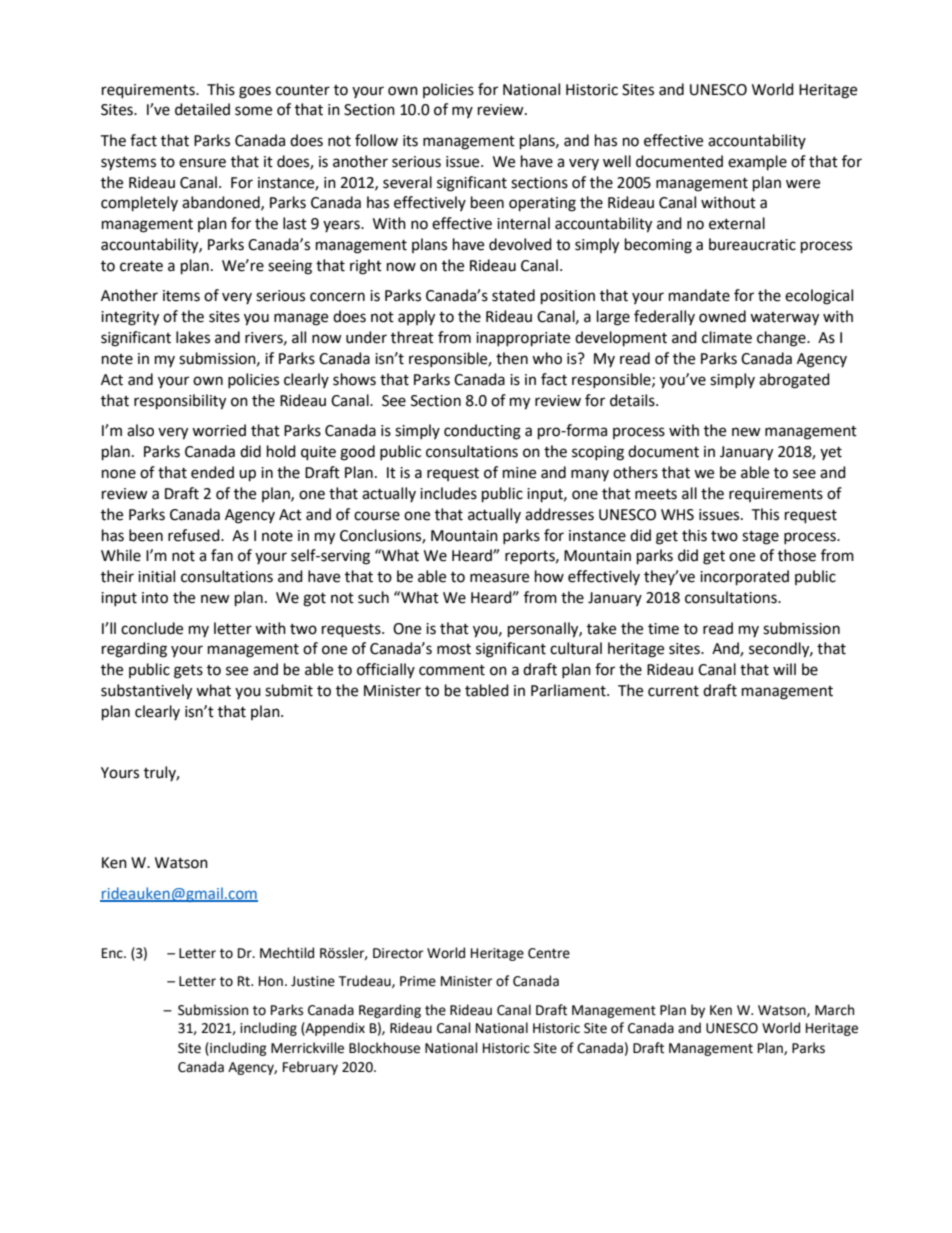  Describe the element at coordinates (794, 381) in the screenshot. I see `abrogated` at that location.
